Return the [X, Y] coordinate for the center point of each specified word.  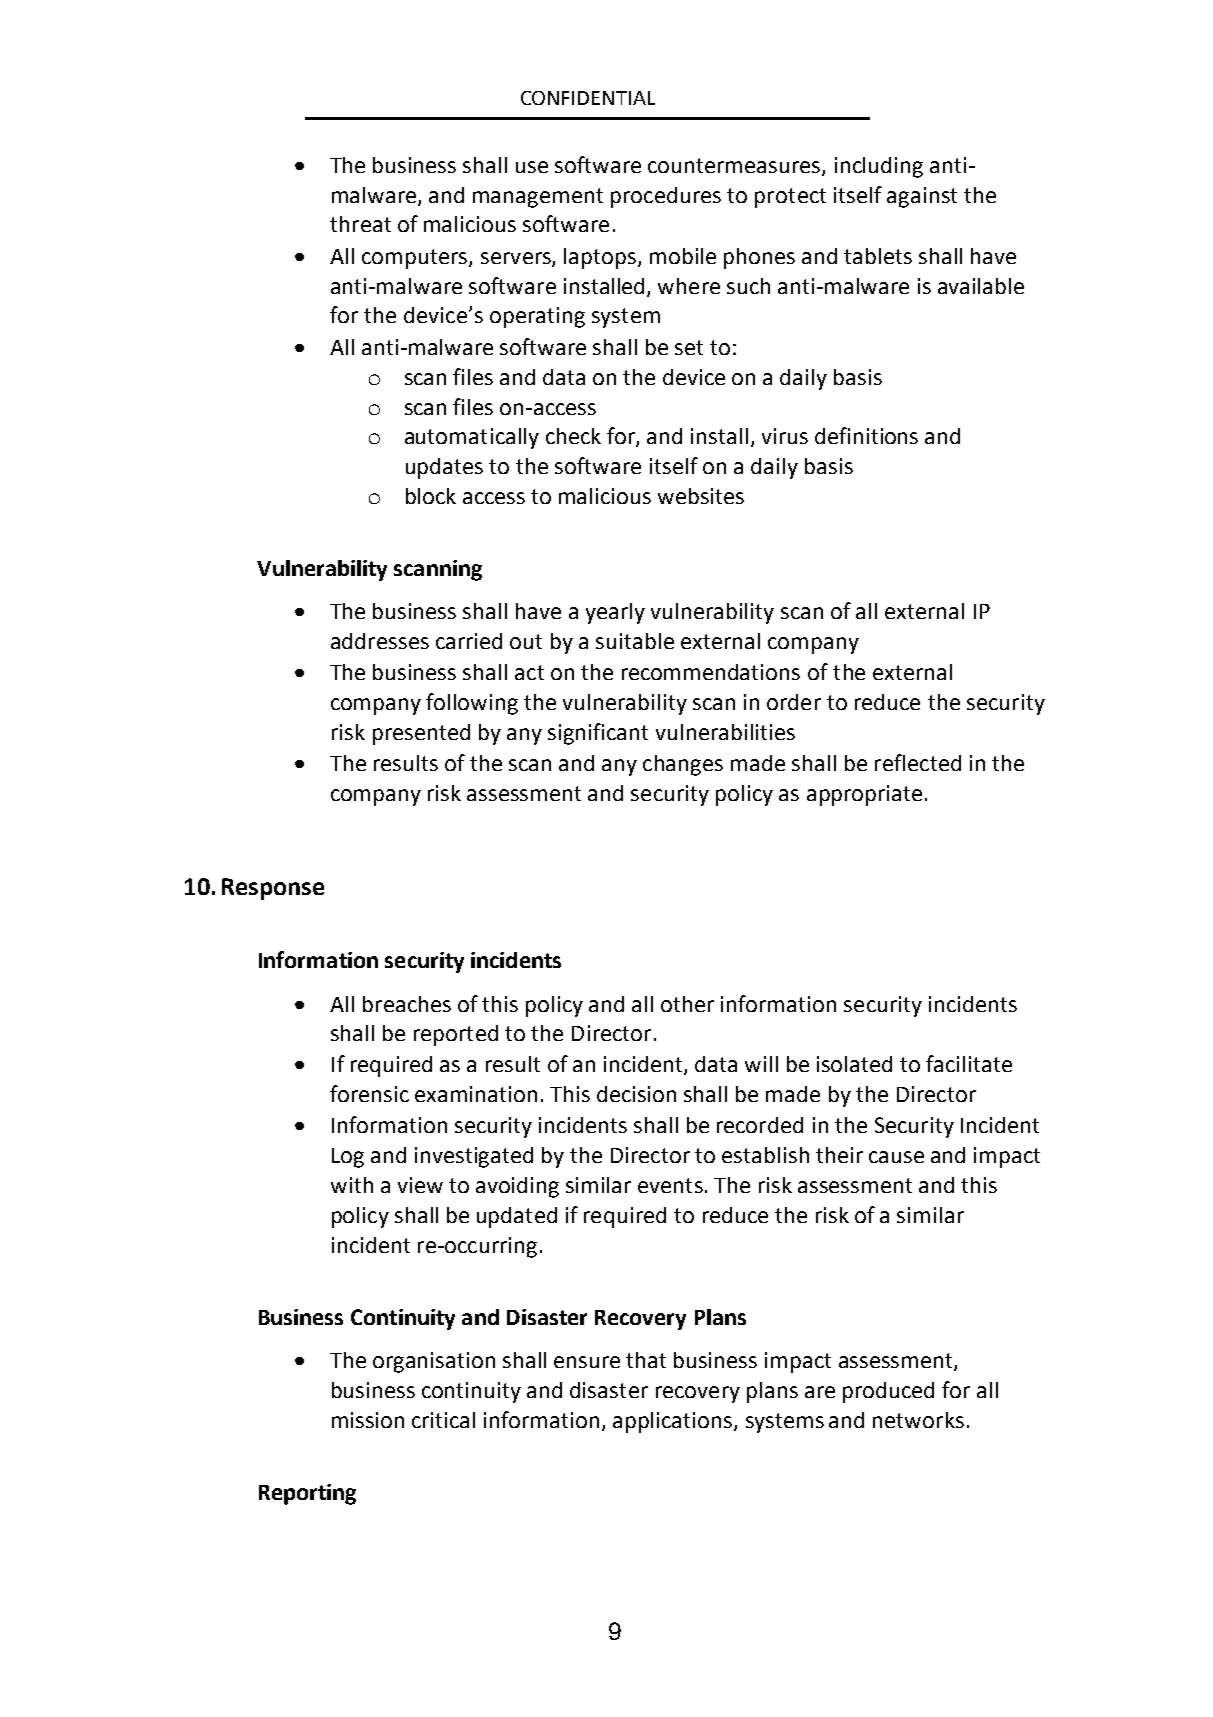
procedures [666, 197]
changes [683, 765]
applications [672, 1422]
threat [360, 224]
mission [368, 1420]
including [879, 167]
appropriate [864, 795]
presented [421, 734]
